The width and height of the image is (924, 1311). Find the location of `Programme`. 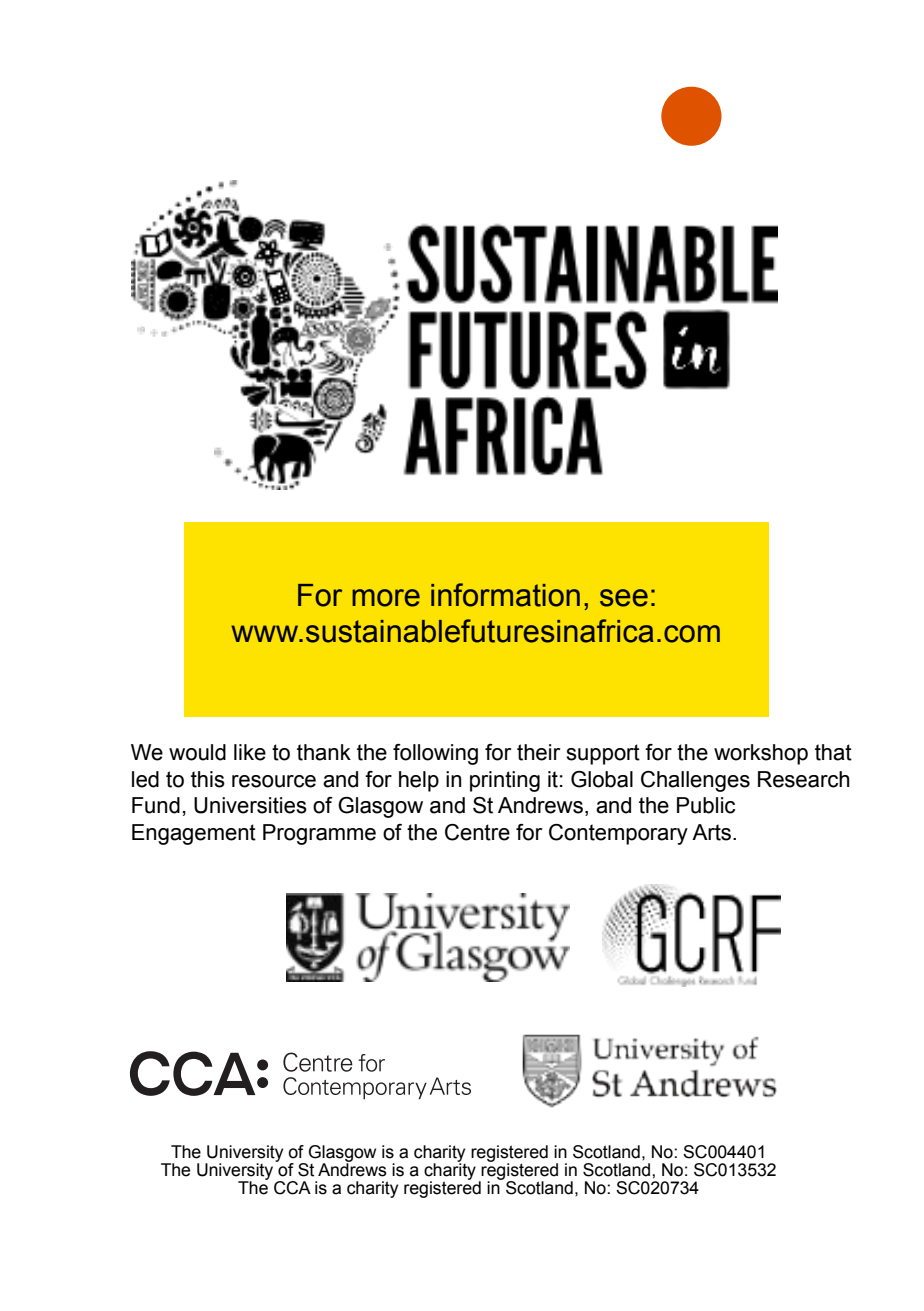

Programme is located at coordinates (319, 834).
